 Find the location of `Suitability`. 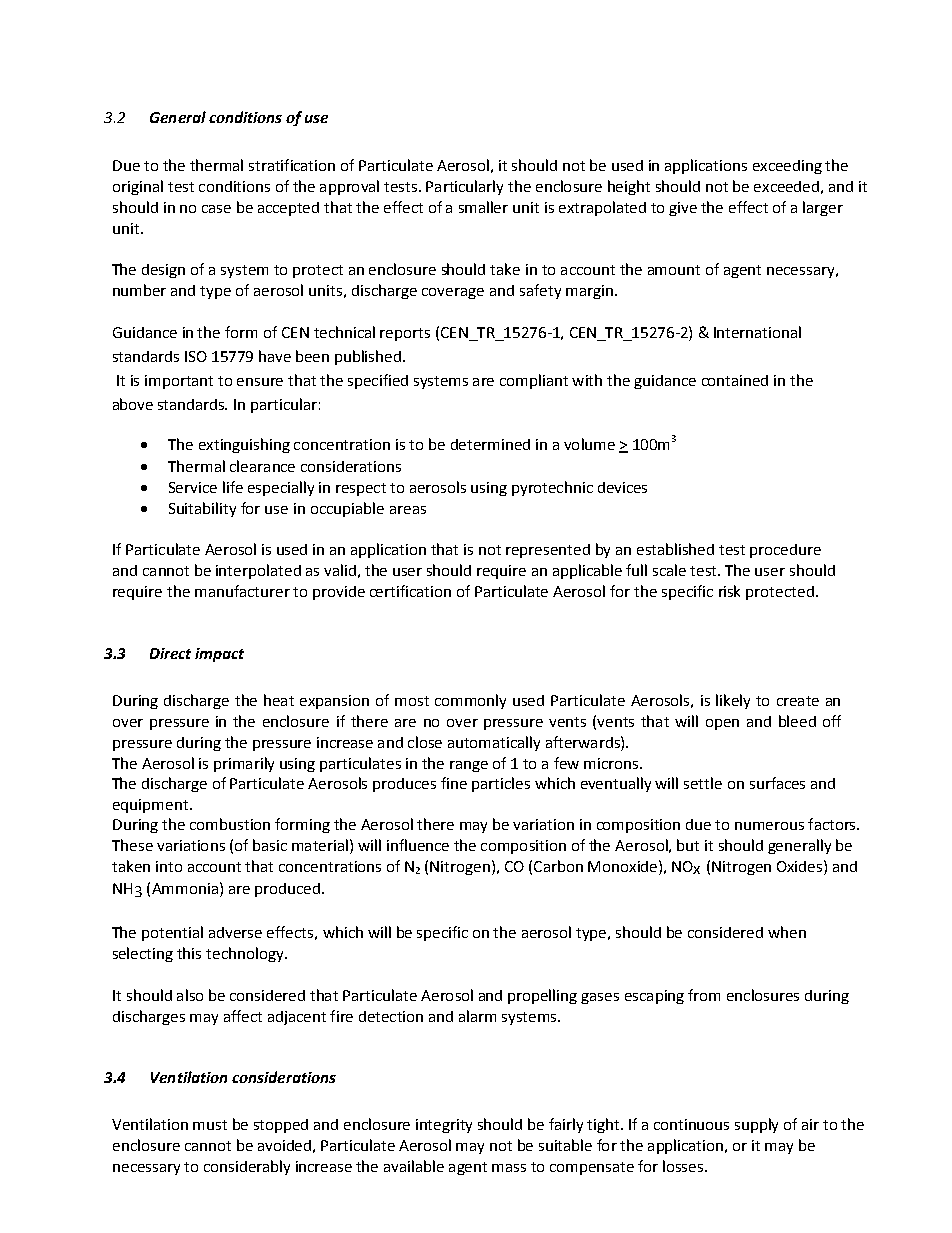

Suitability is located at coordinates (202, 509).
